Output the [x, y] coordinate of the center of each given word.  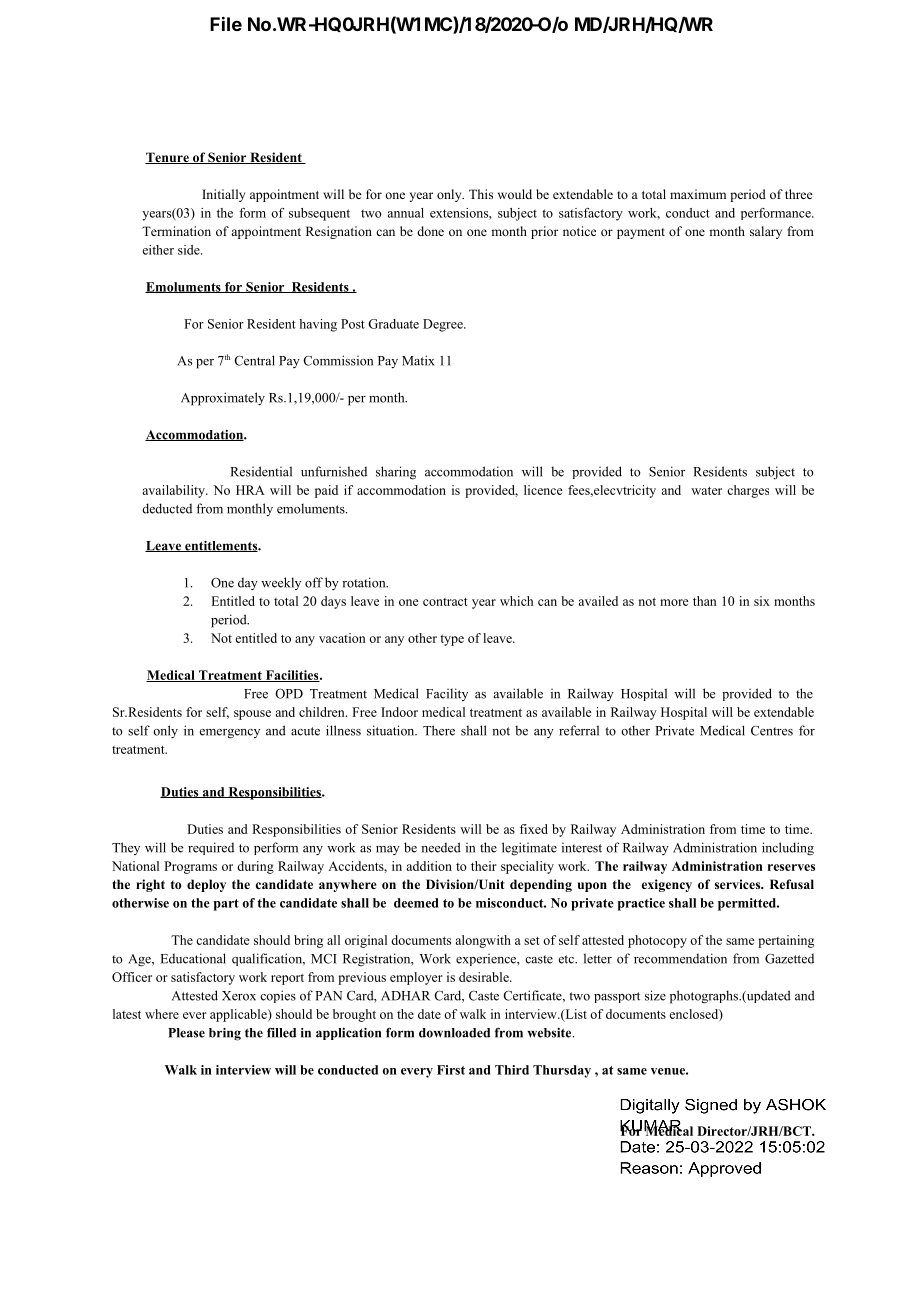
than [705, 601]
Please [186, 1033]
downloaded [454, 1033]
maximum [698, 194]
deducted [167, 508]
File [226, 23]
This [481, 194]
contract [445, 602]
